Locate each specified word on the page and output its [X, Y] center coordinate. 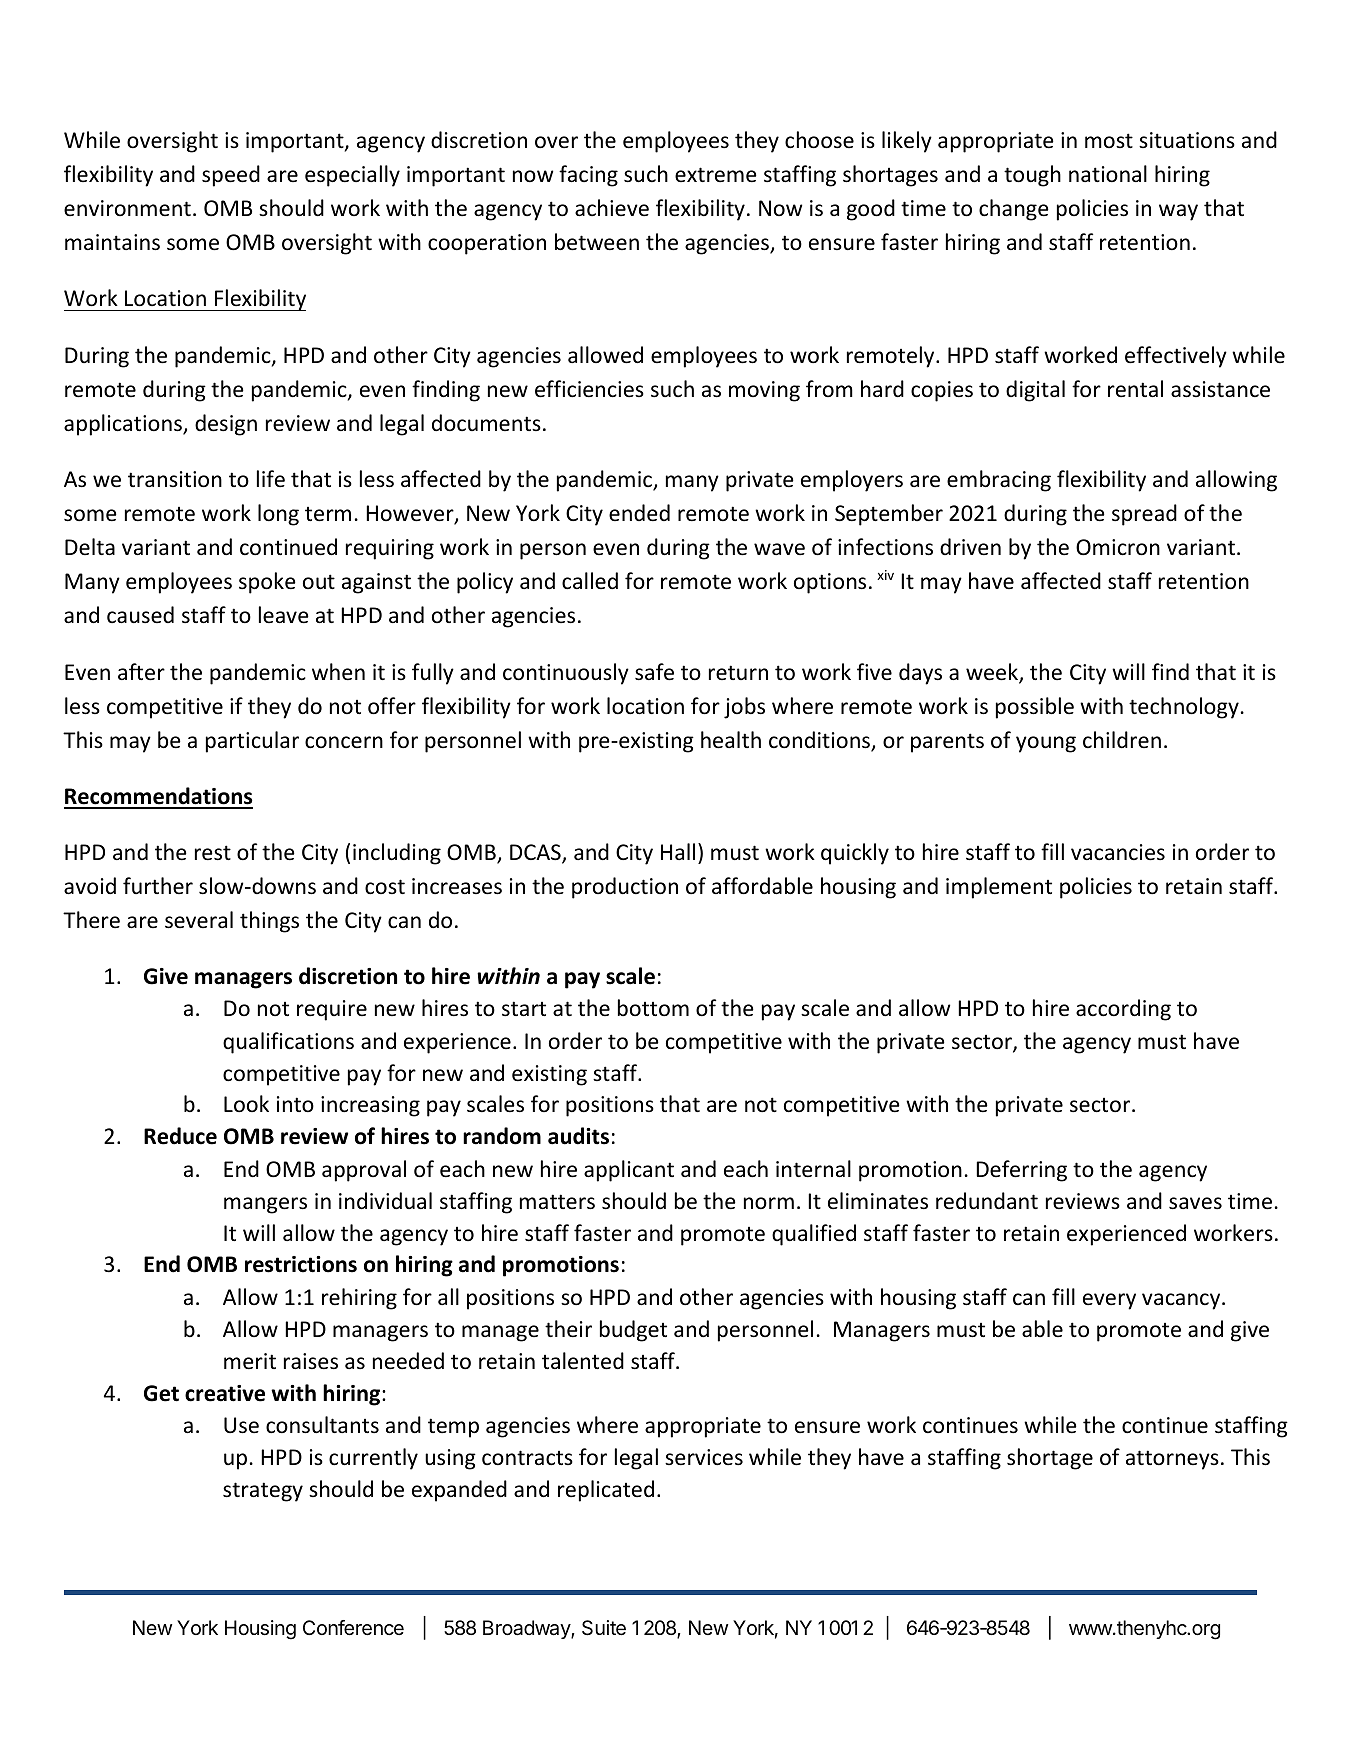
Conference [353, 1628]
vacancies [1118, 852]
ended [639, 513]
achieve [612, 208]
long [278, 515]
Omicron [1118, 547]
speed [231, 176]
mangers [265, 1205]
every [1109, 1301]
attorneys [1172, 1460]
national [1108, 174]
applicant [629, 1171]
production [625, 888]
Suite [604, 1628]
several [199, 920]
